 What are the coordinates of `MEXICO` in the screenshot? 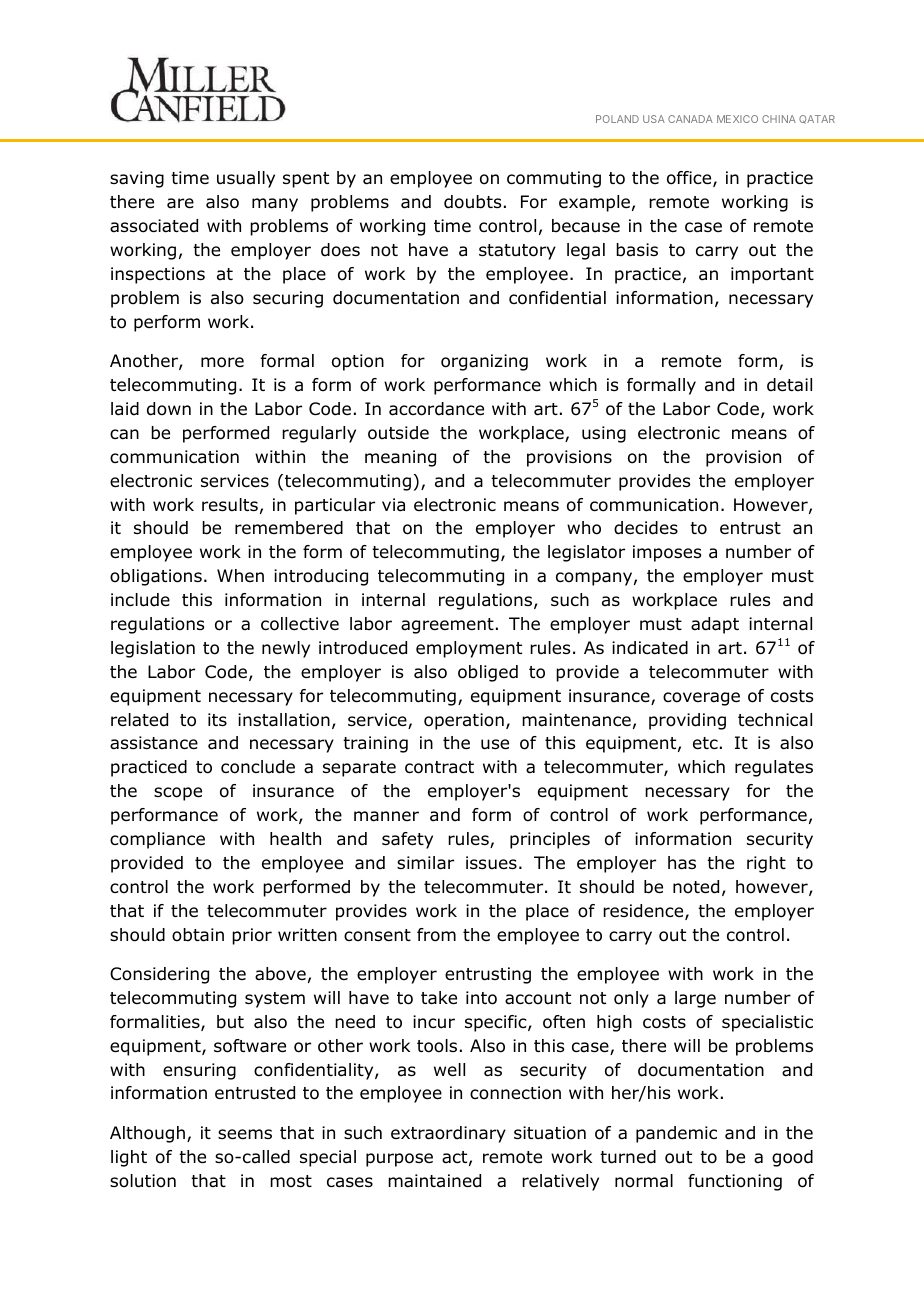 It's located at (737, 119).
